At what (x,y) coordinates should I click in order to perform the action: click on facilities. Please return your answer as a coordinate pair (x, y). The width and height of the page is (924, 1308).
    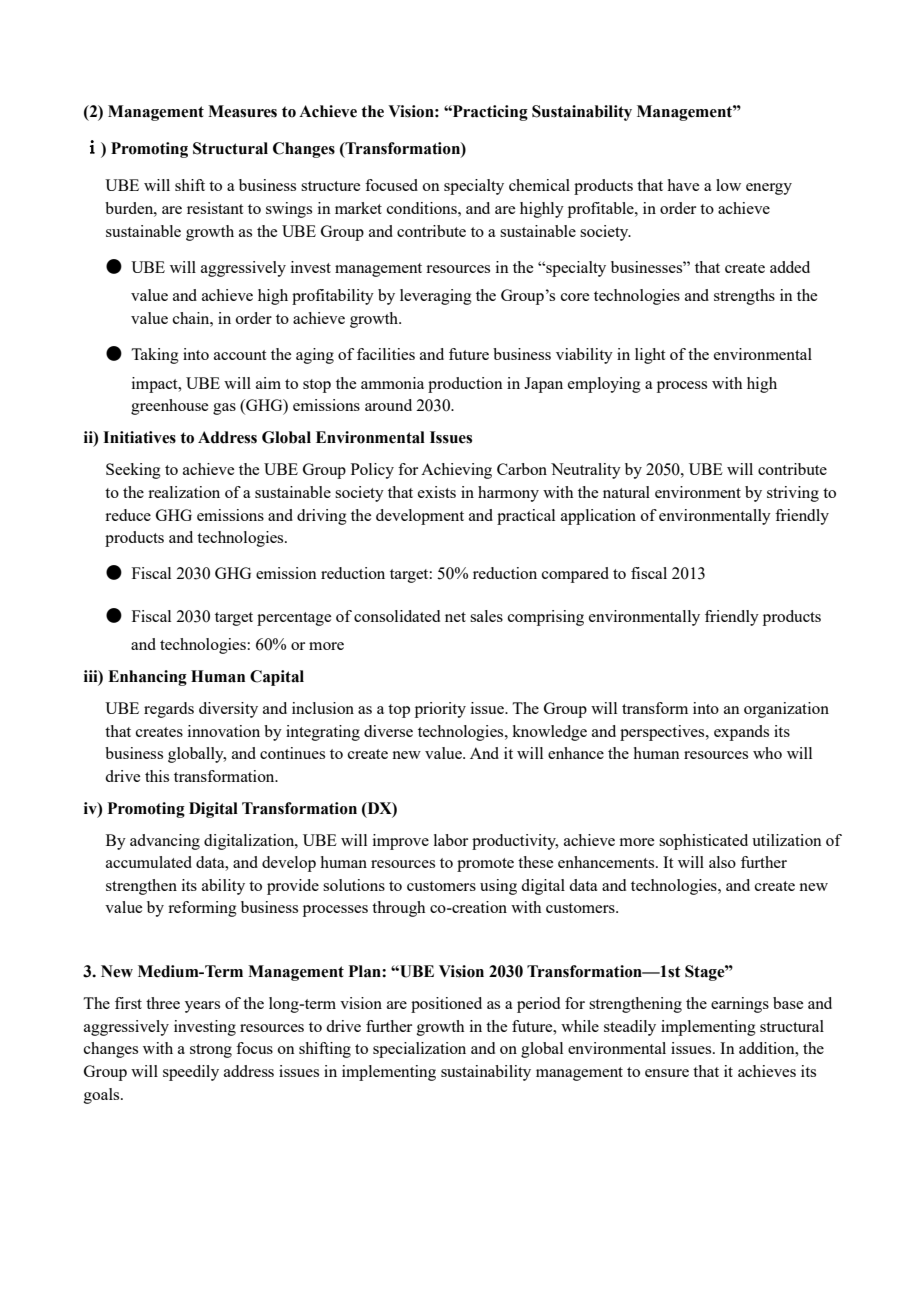
    Looking at the image, I should click on (386, 354).
